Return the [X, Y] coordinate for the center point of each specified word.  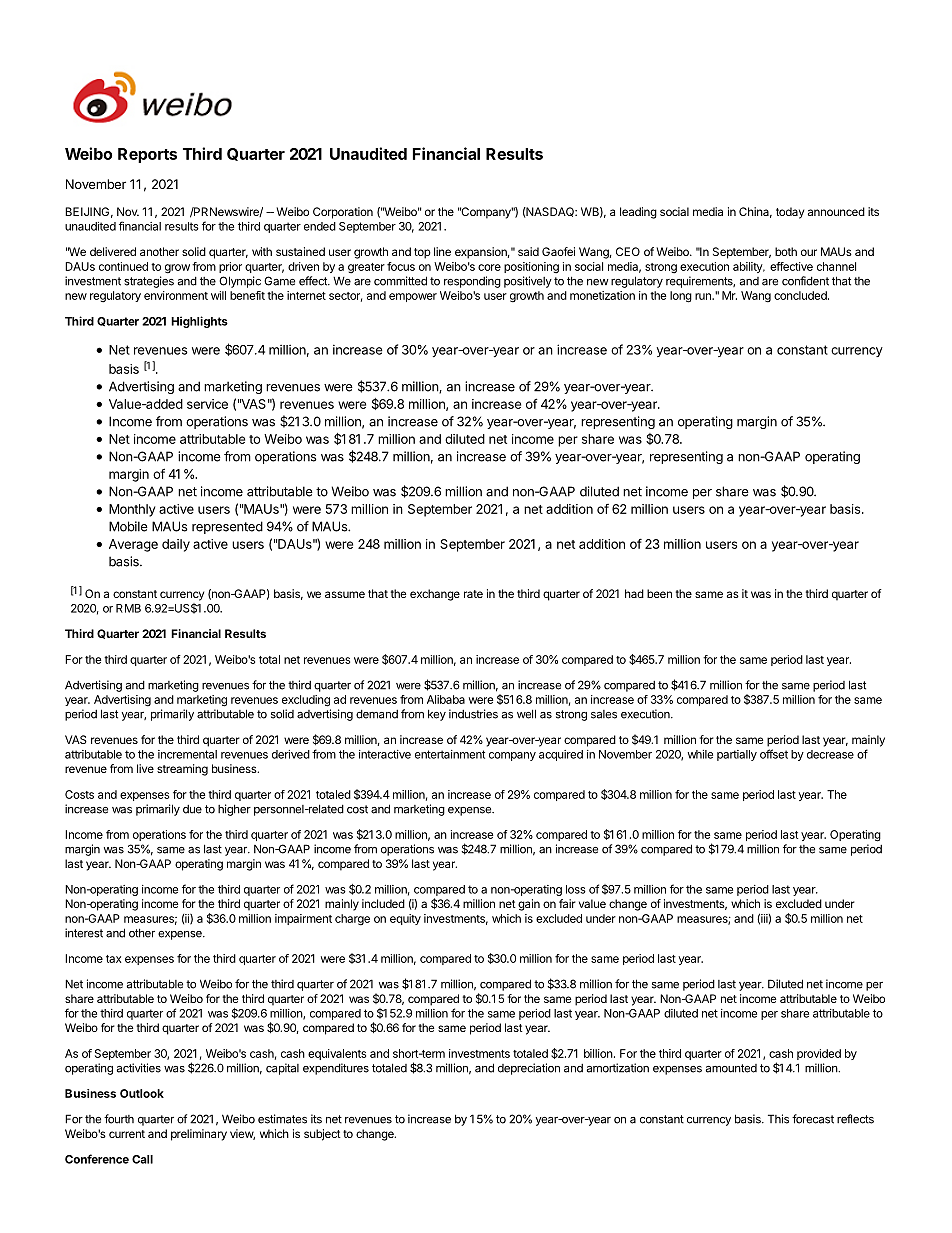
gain [529, 905]
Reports [147, 155]
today [790, 213]
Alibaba [446, 699]
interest [84, 933]
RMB [128, 608]
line [442, 251]
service [207, 404]
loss [576, 889]
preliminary [199, 1135]
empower [413, 297]
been [659, 593]
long [681, 297]
